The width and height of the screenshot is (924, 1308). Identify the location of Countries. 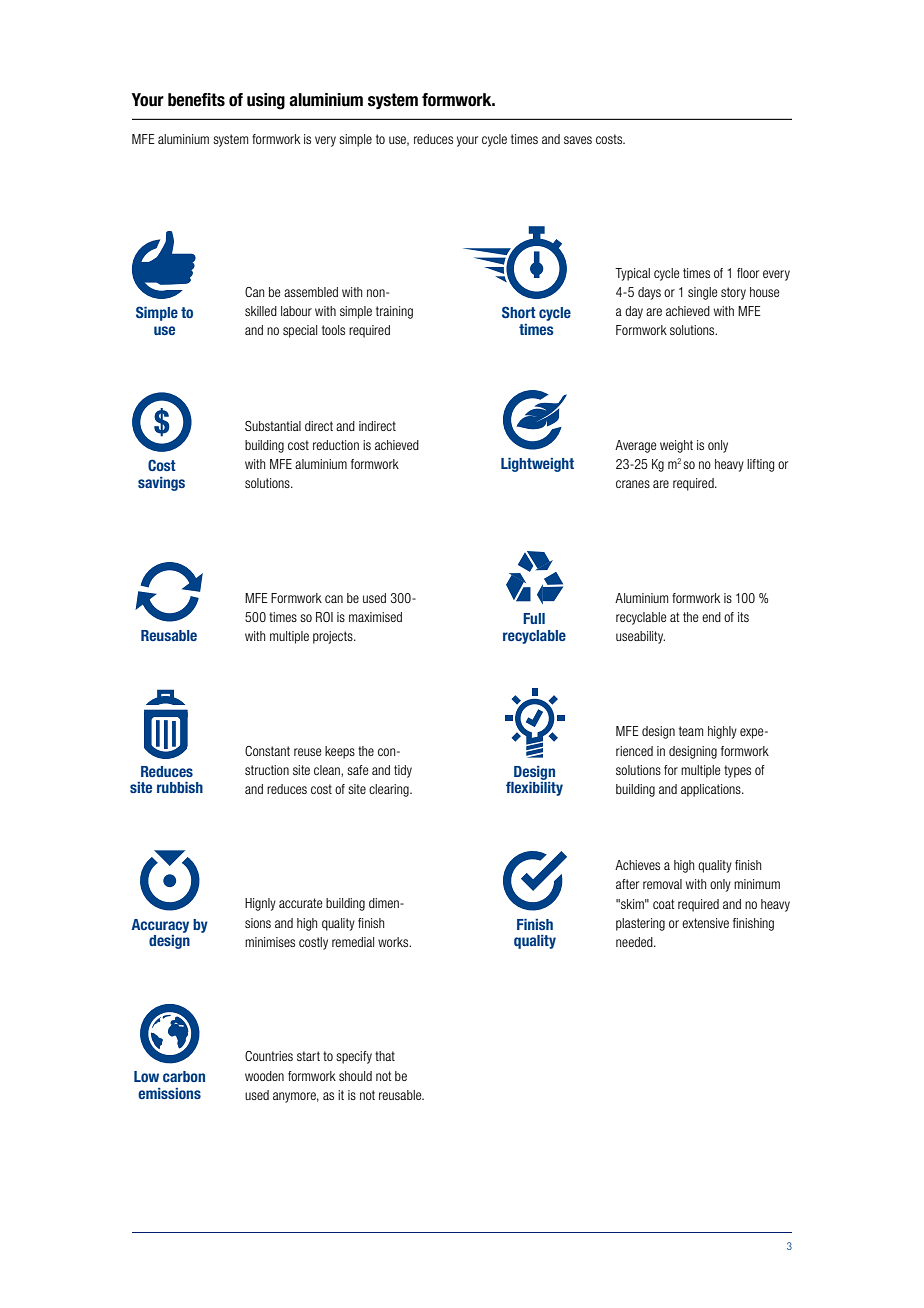
(269, 1056).
